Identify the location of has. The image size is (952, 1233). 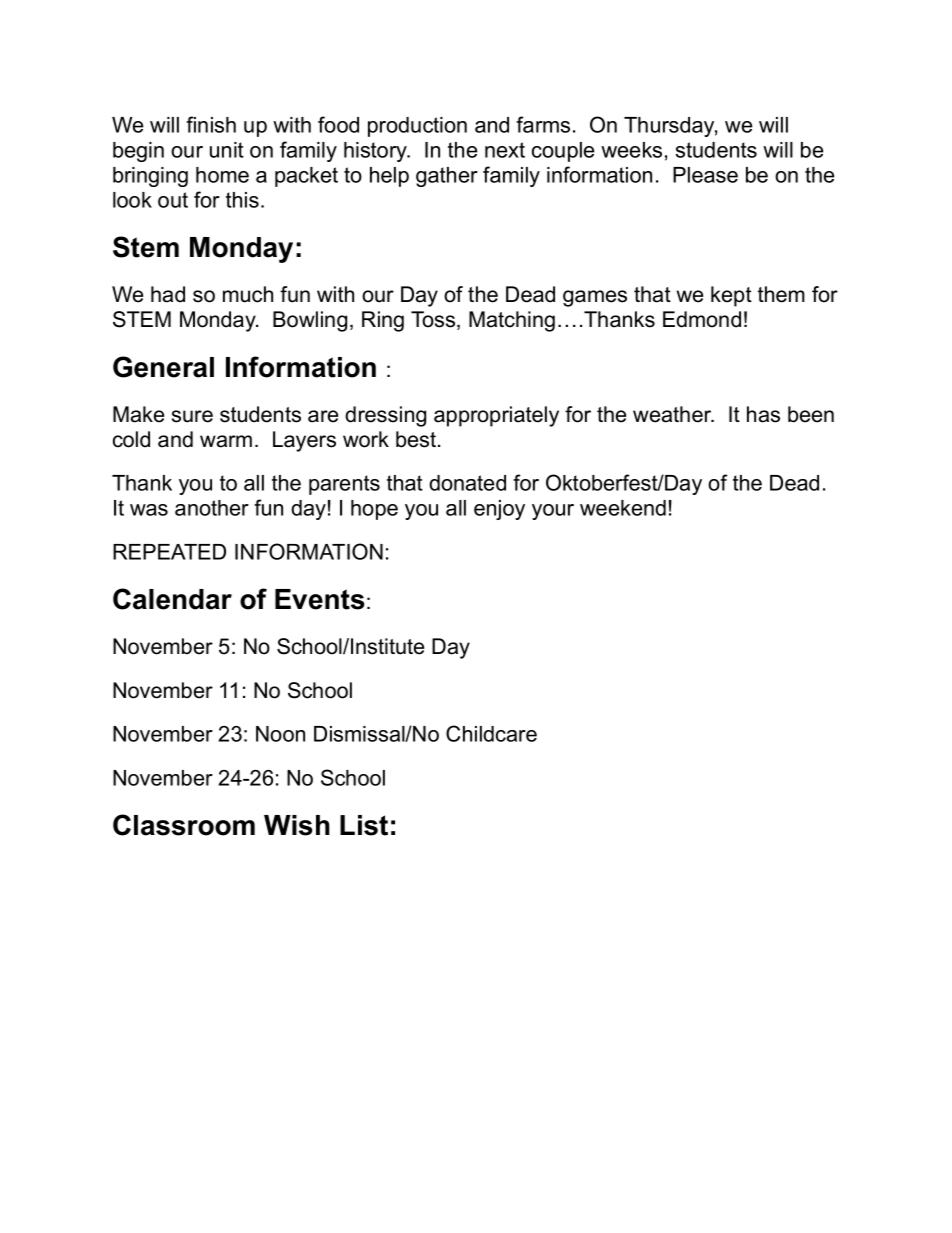
(763, 414).
